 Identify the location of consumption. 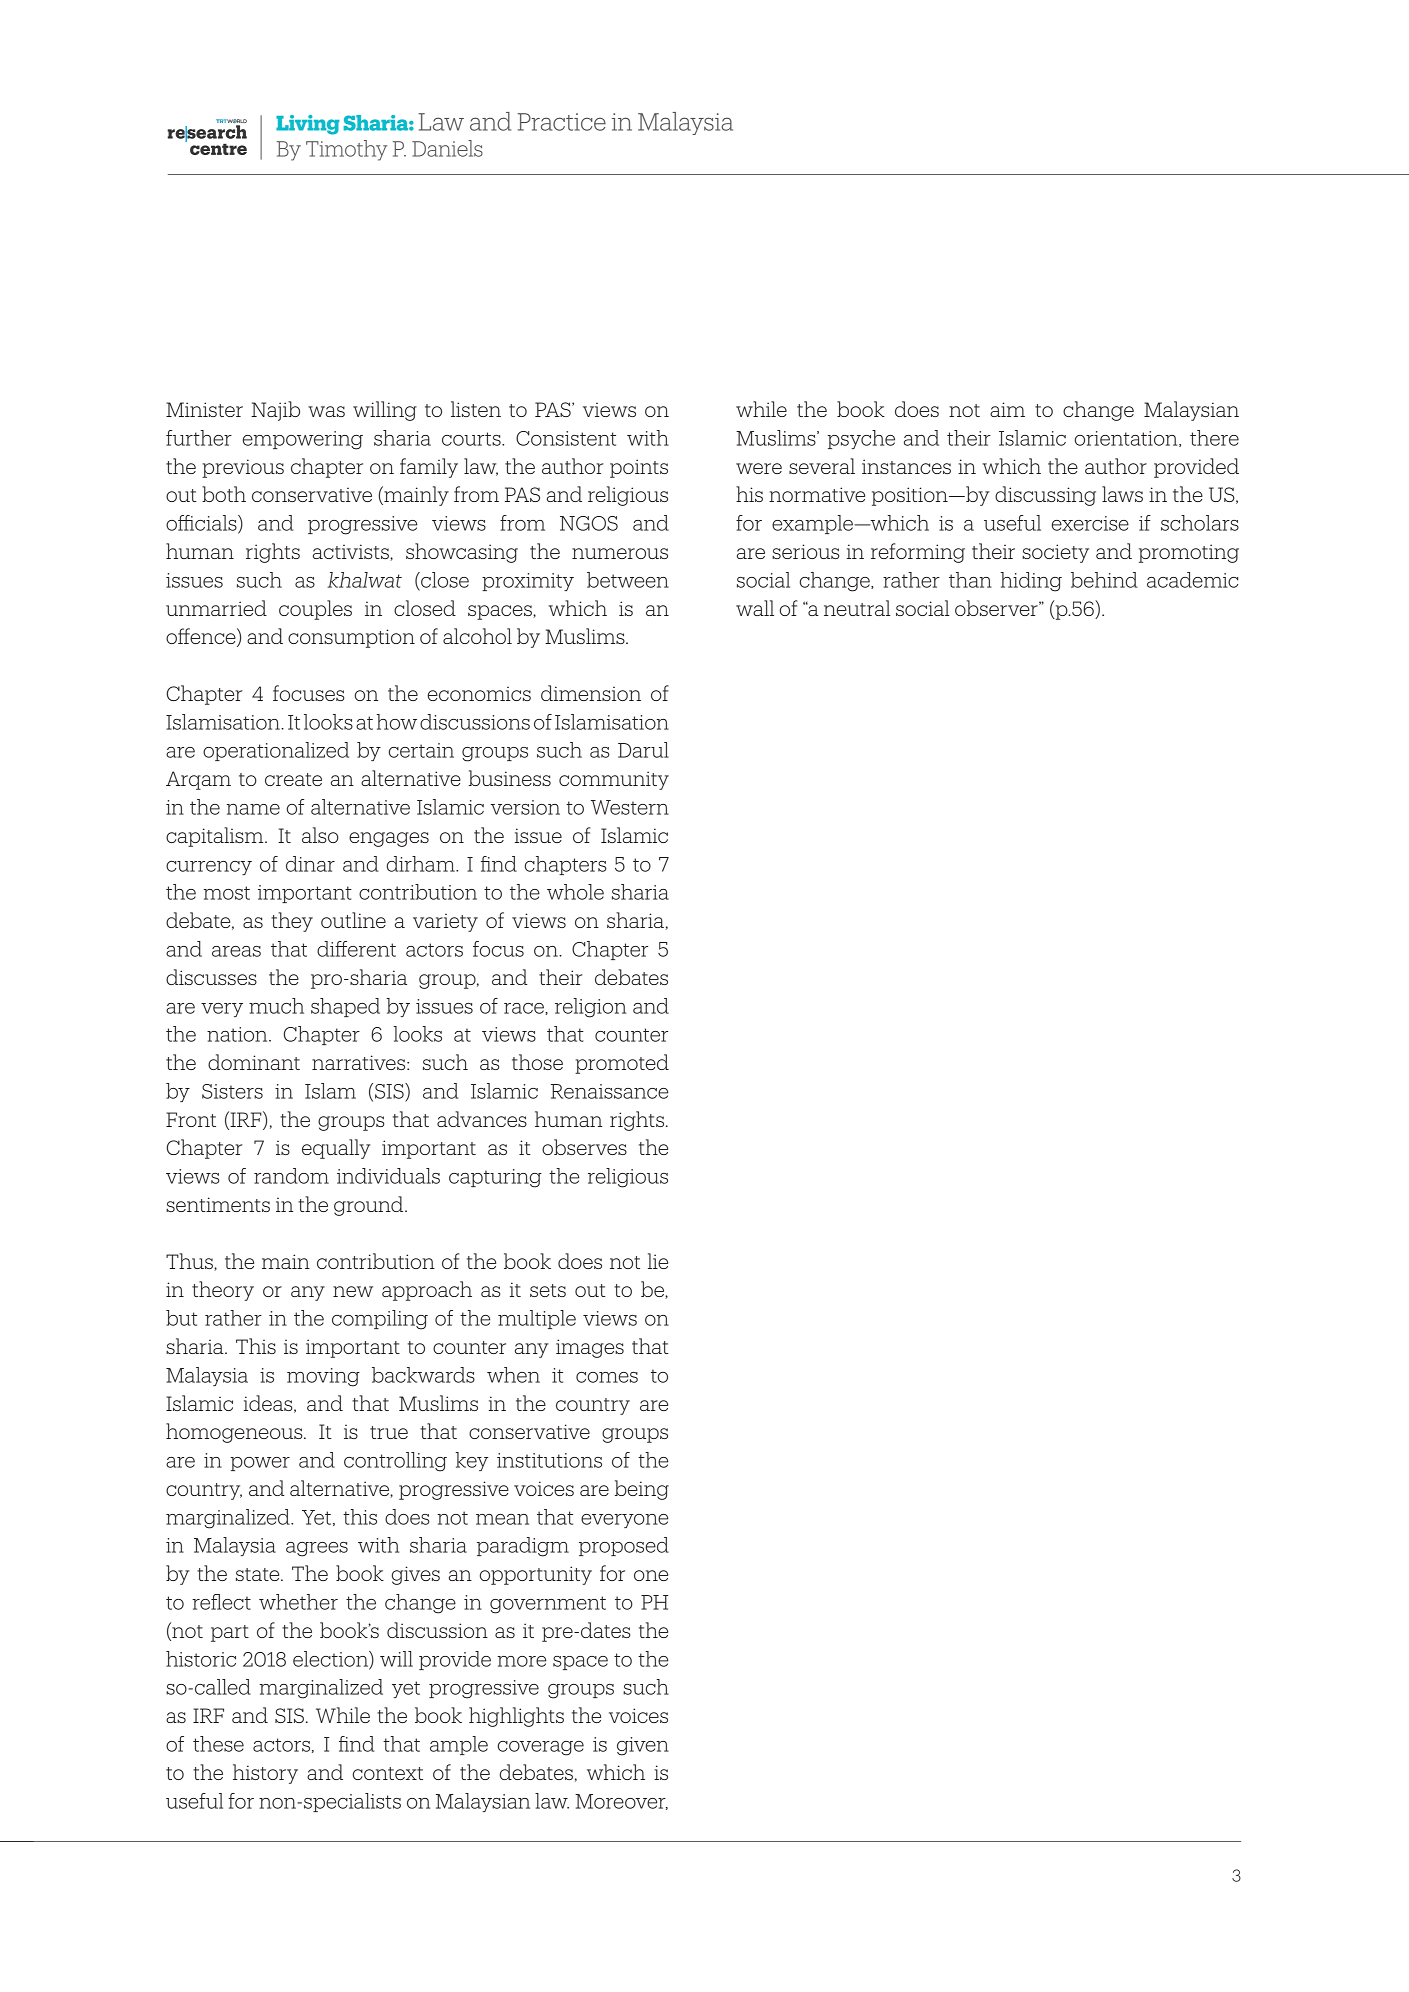
(351, 638).
